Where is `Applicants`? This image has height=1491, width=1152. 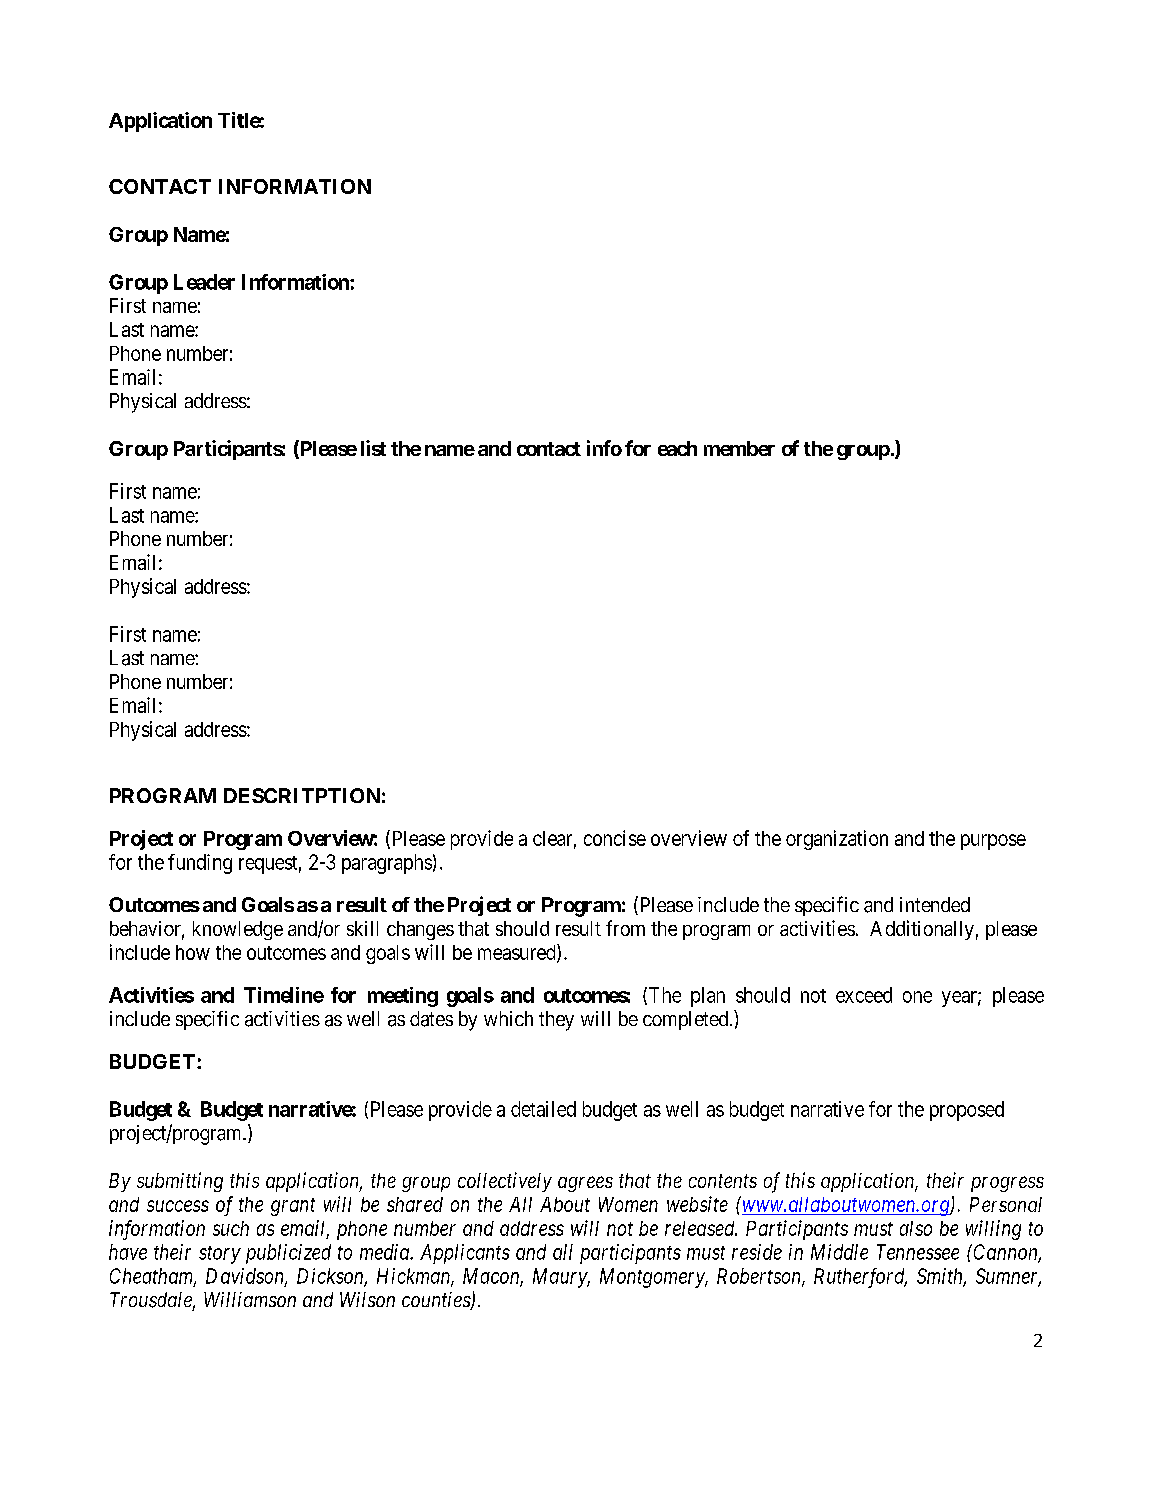 Applicants is located at coordinates (465, 1254).
